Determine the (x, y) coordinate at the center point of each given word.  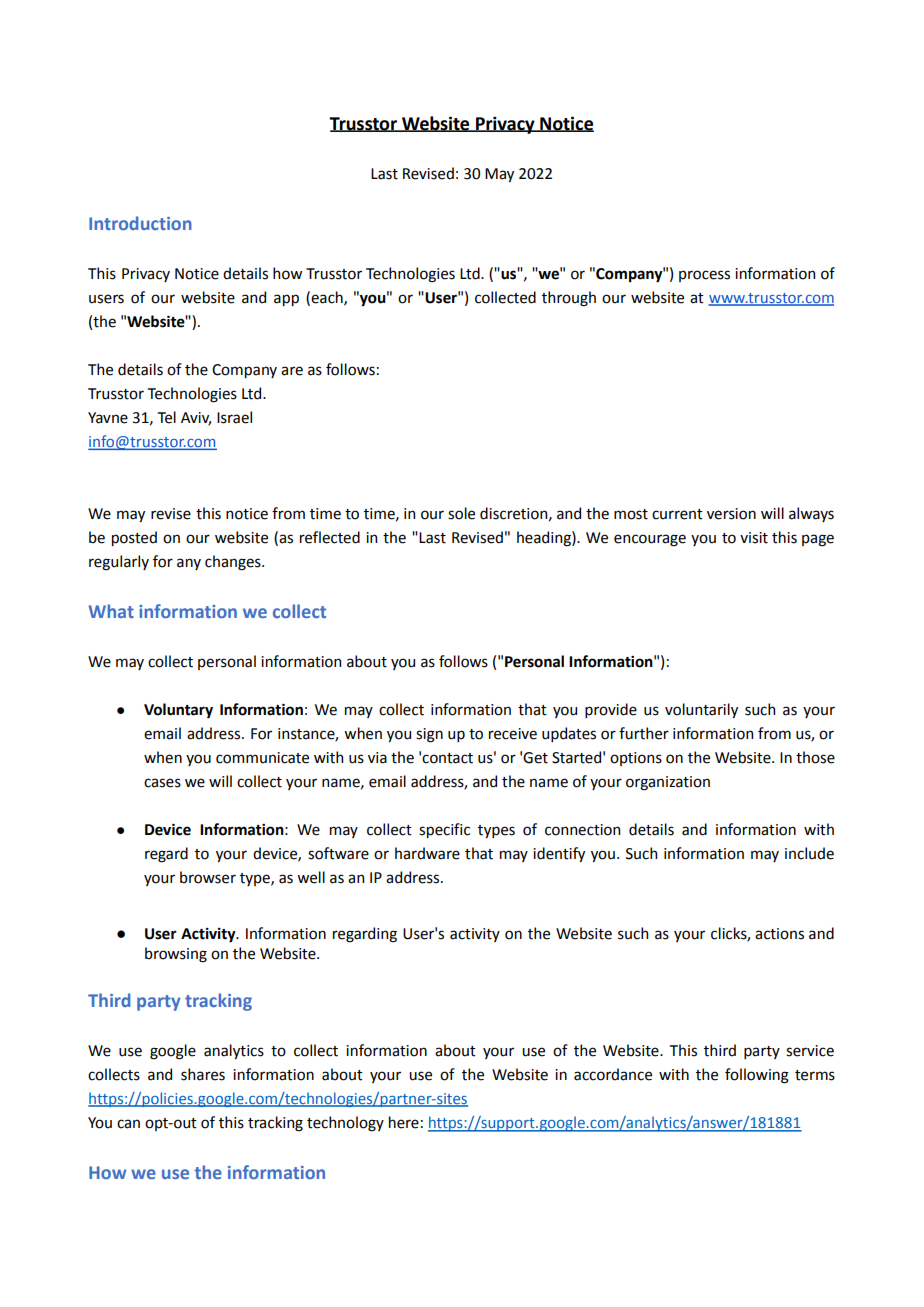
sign (429, 735)
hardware (427, 853)
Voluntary (178, 711)
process (704, 276)
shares (203, 1074)
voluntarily (701, 710)
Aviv (196, 418)
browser (208, 877)
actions (779, 934)
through (569, 299)
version (731, 514)
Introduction (140, 223)
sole (461, 513)
